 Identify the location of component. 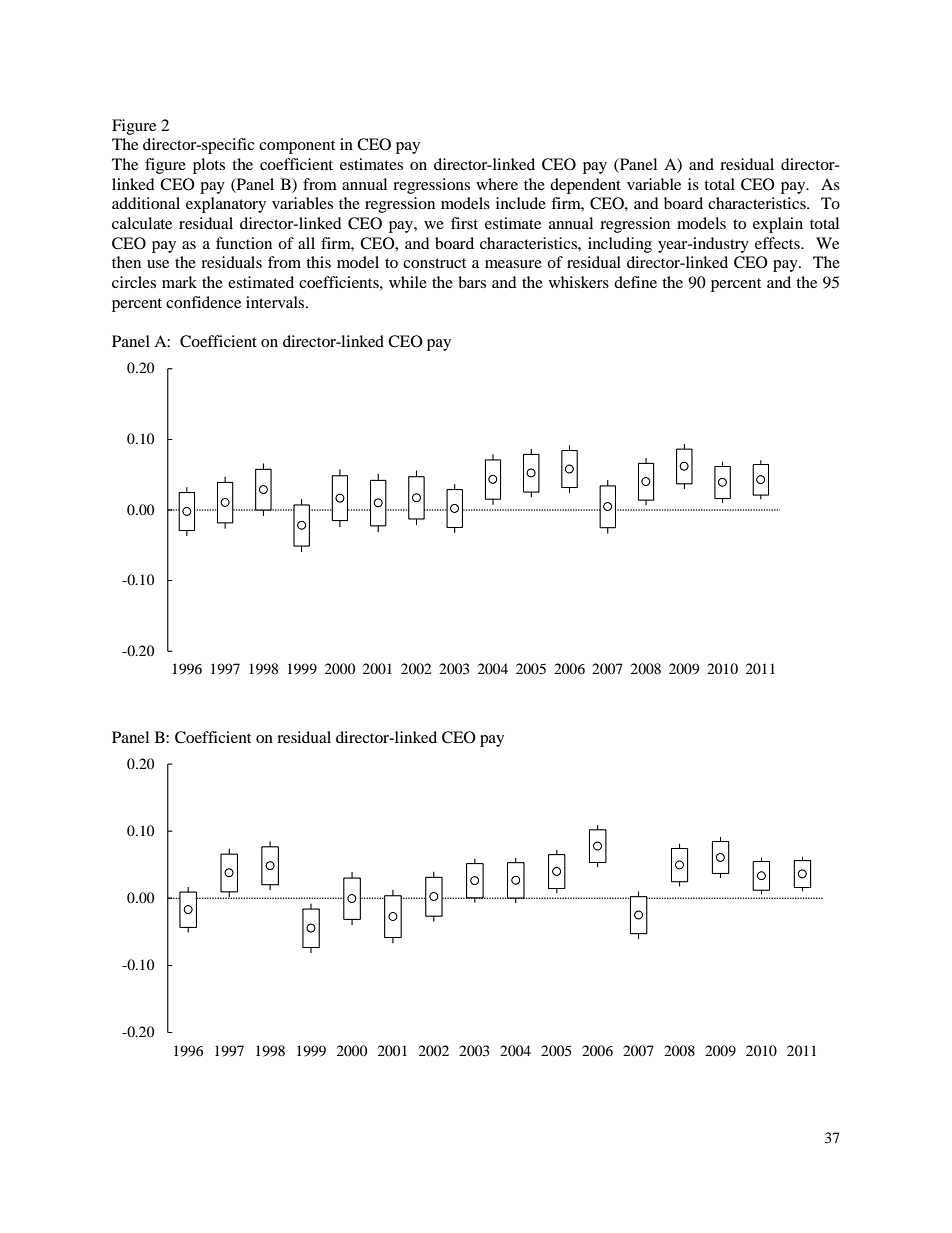
(297, 147).
